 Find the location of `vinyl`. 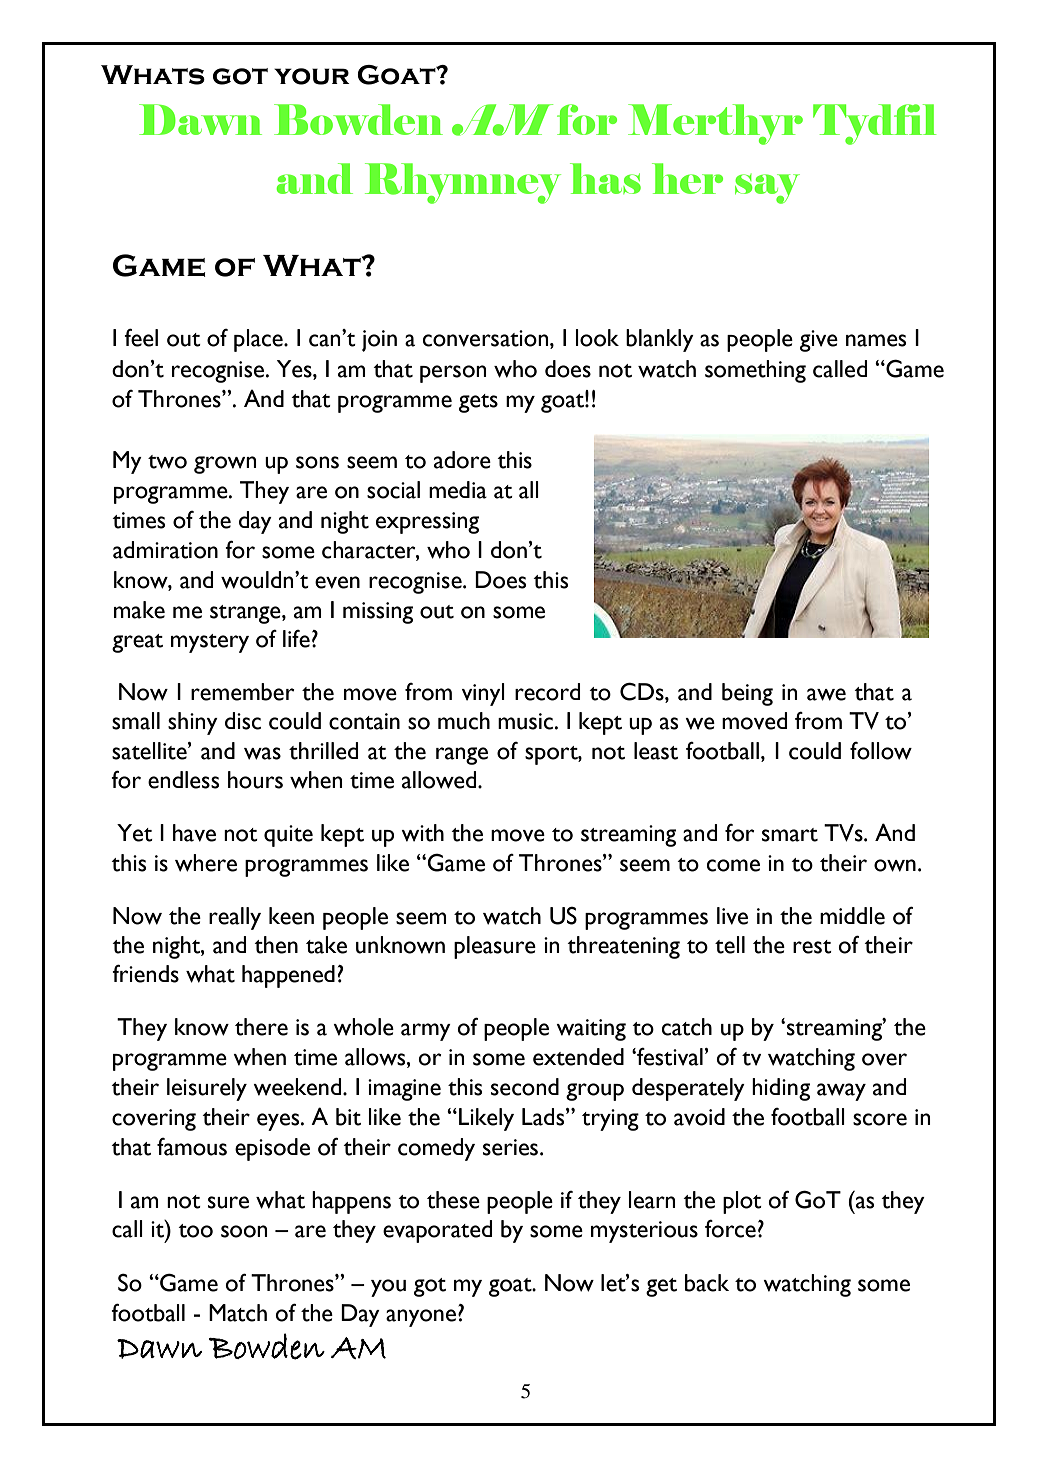

vinyl is located at coordinates (483, 694).
